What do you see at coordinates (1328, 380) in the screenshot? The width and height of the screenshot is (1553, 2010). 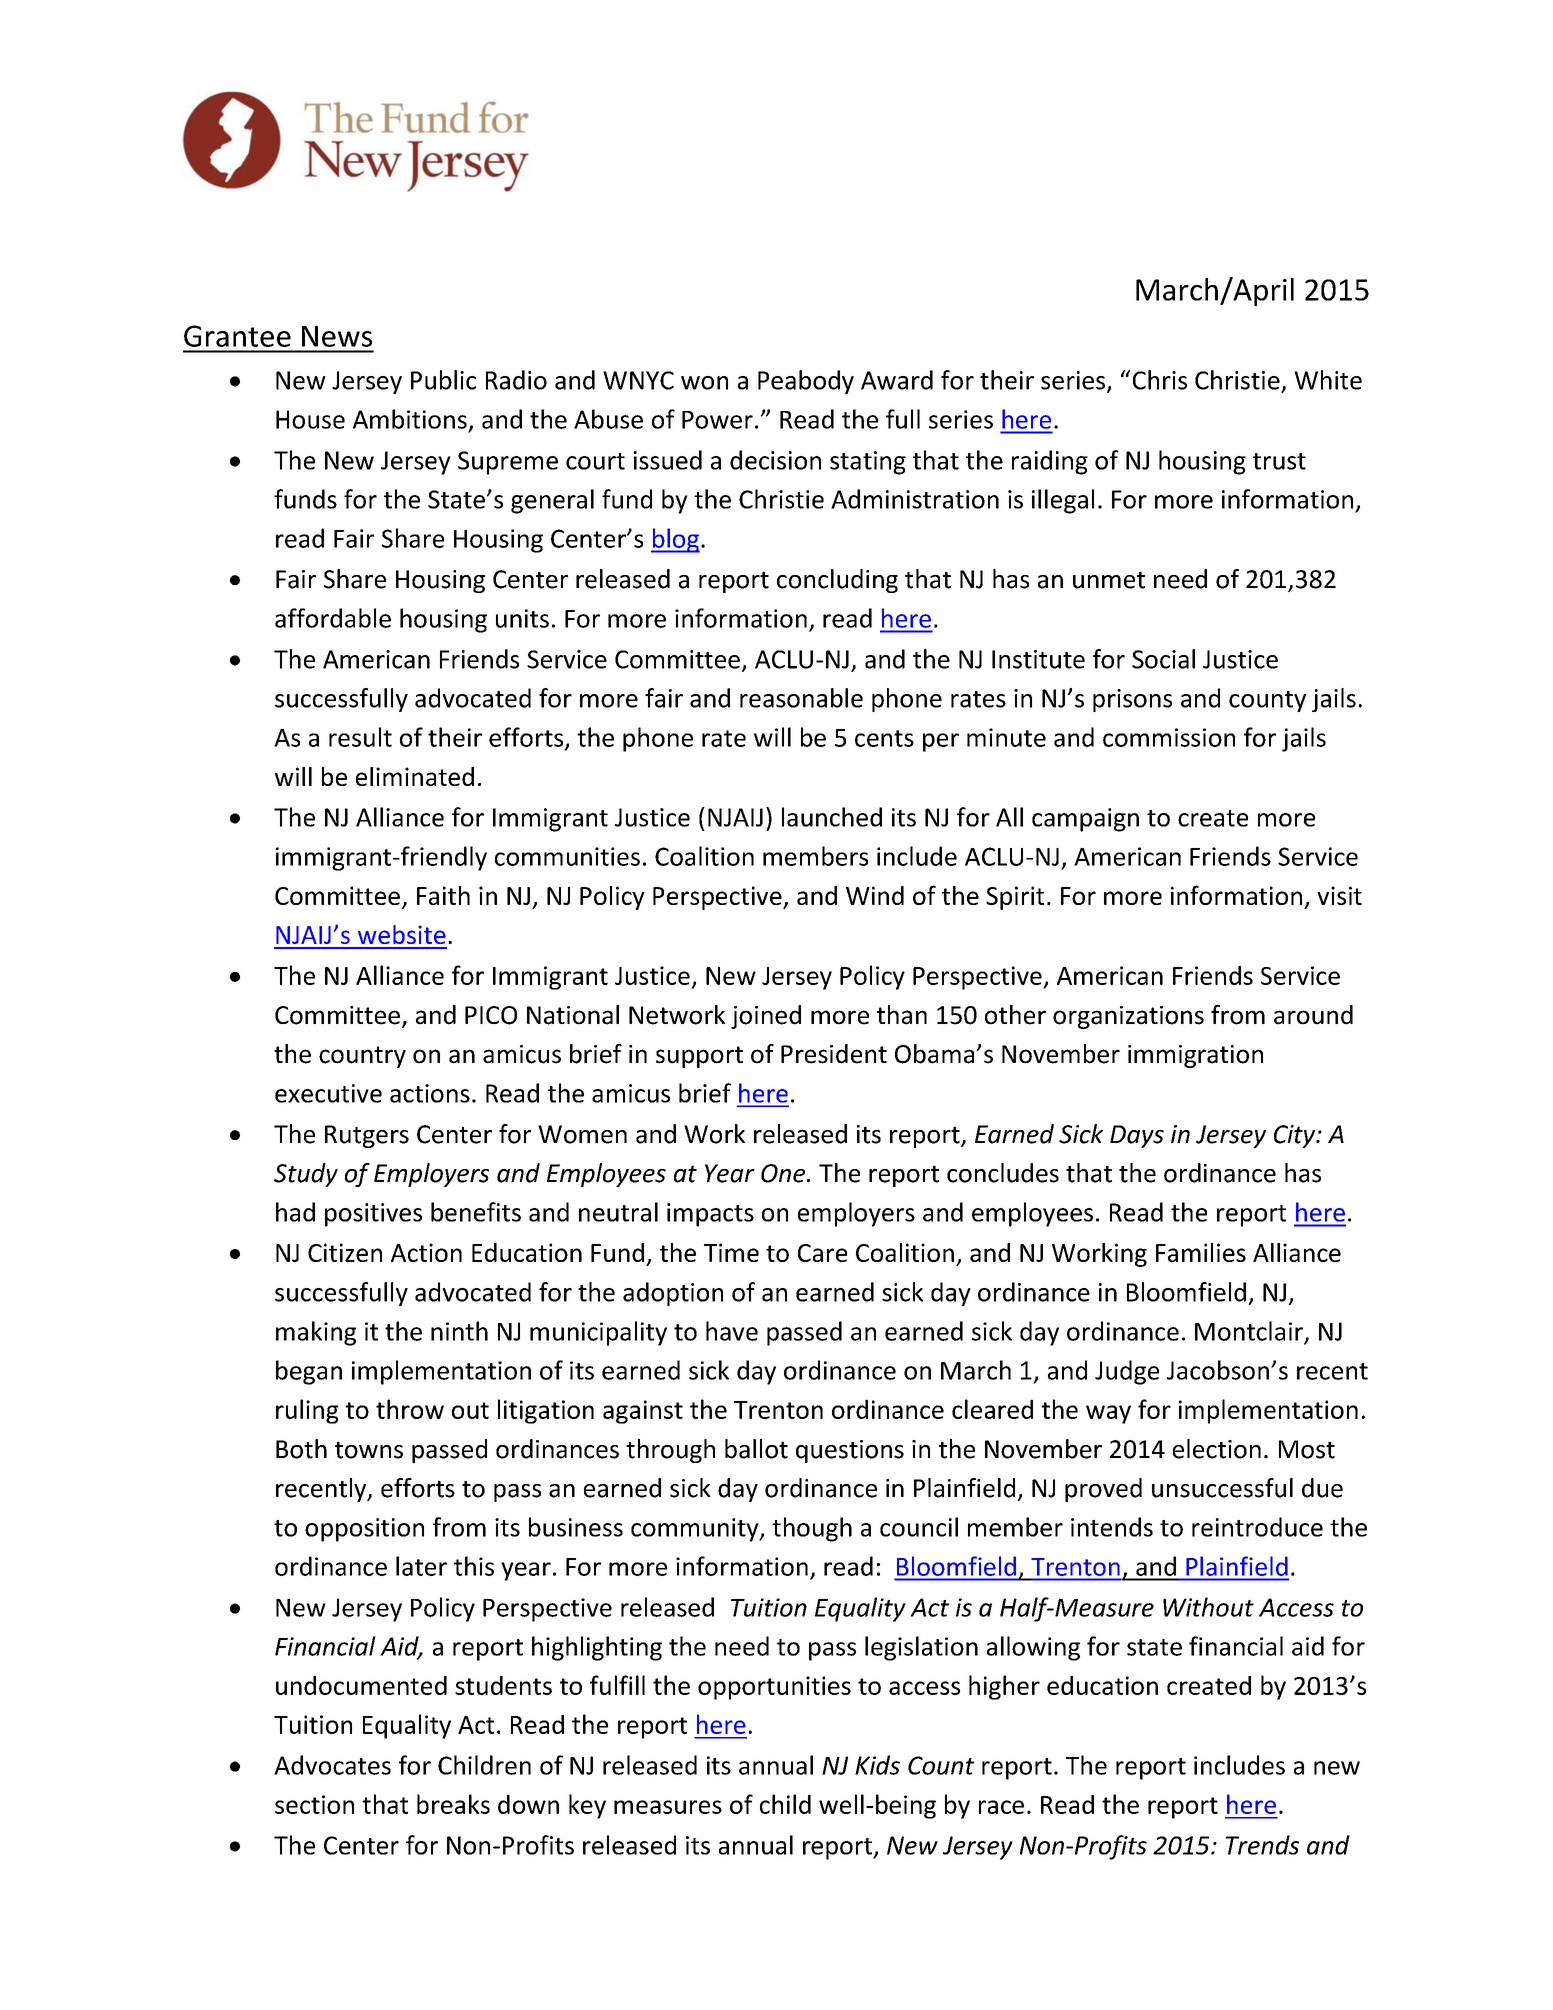 I see `White` at bounding box center [1328, 380].
